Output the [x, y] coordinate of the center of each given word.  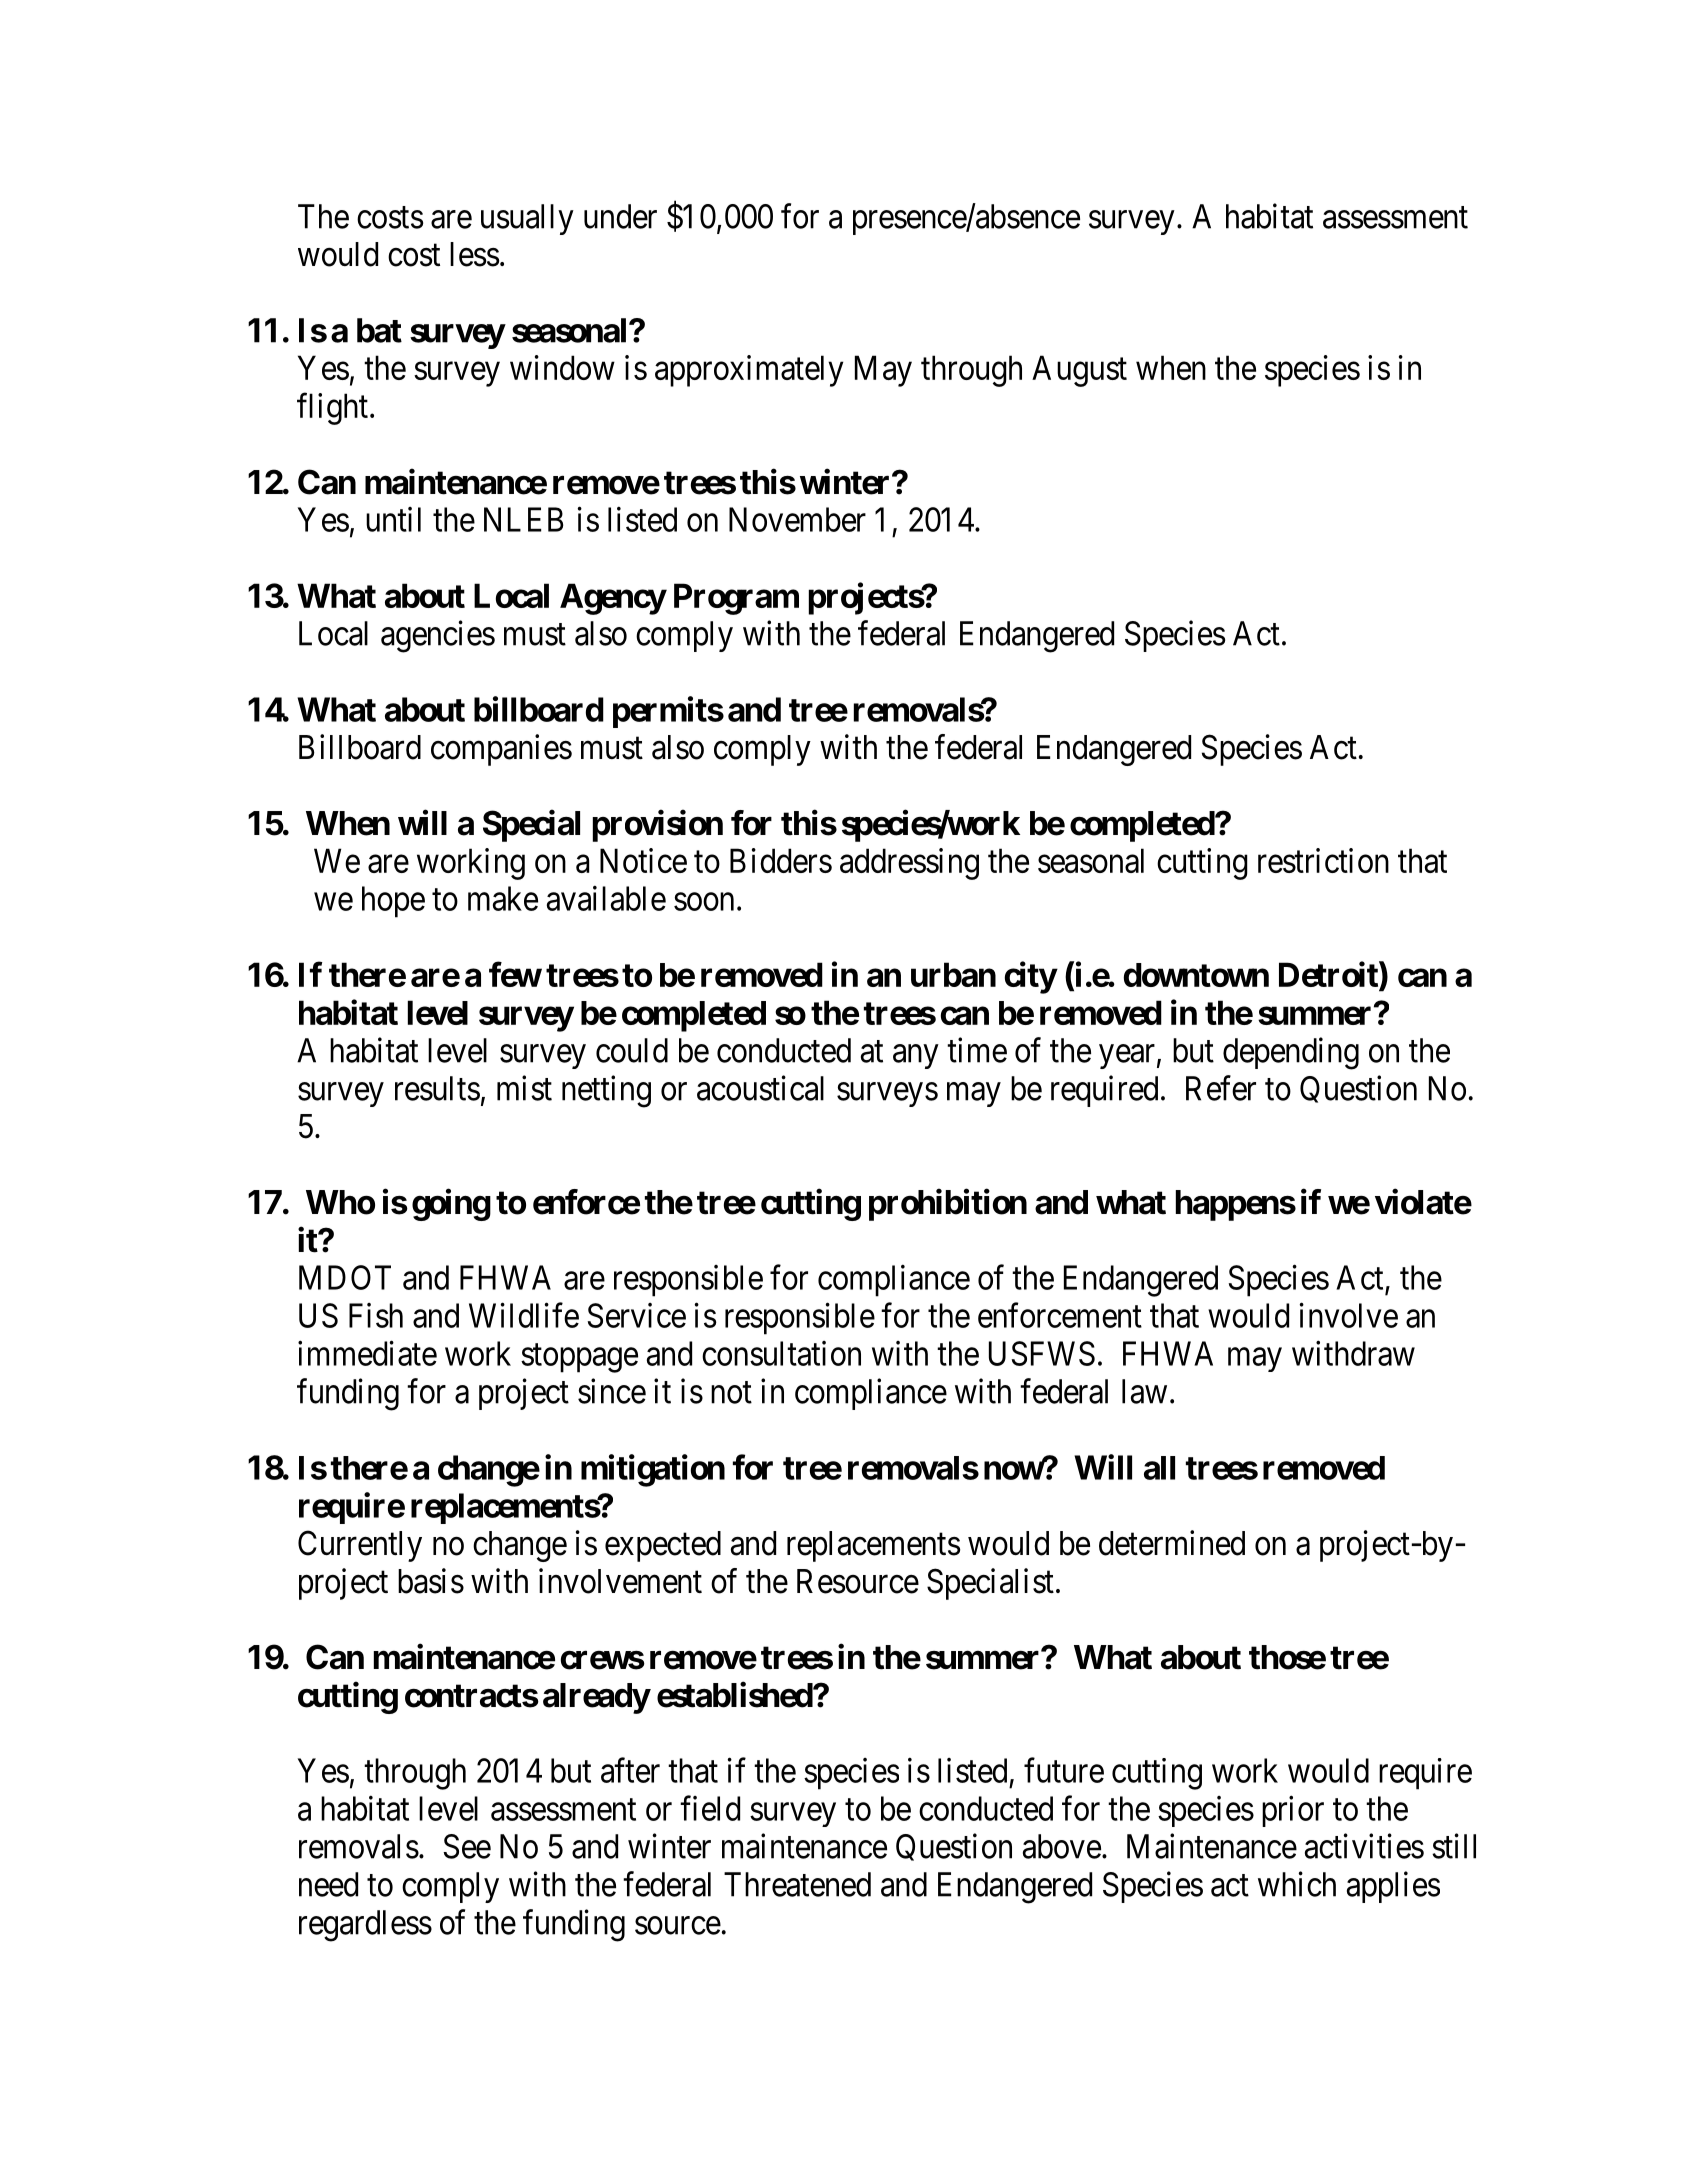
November [797, 519]
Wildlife [524, 1315]
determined [1172, 1543]
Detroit [1329, 976]
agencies [438, 636]
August [1079, 371]
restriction [1323, 860]
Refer [1221, 1088]
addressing [909, 864]
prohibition [948, 1205]
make [503, 898]
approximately [749, 371]
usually [527, 219]
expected [663, 1546]
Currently [360, 1546]
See [467, 1846]
